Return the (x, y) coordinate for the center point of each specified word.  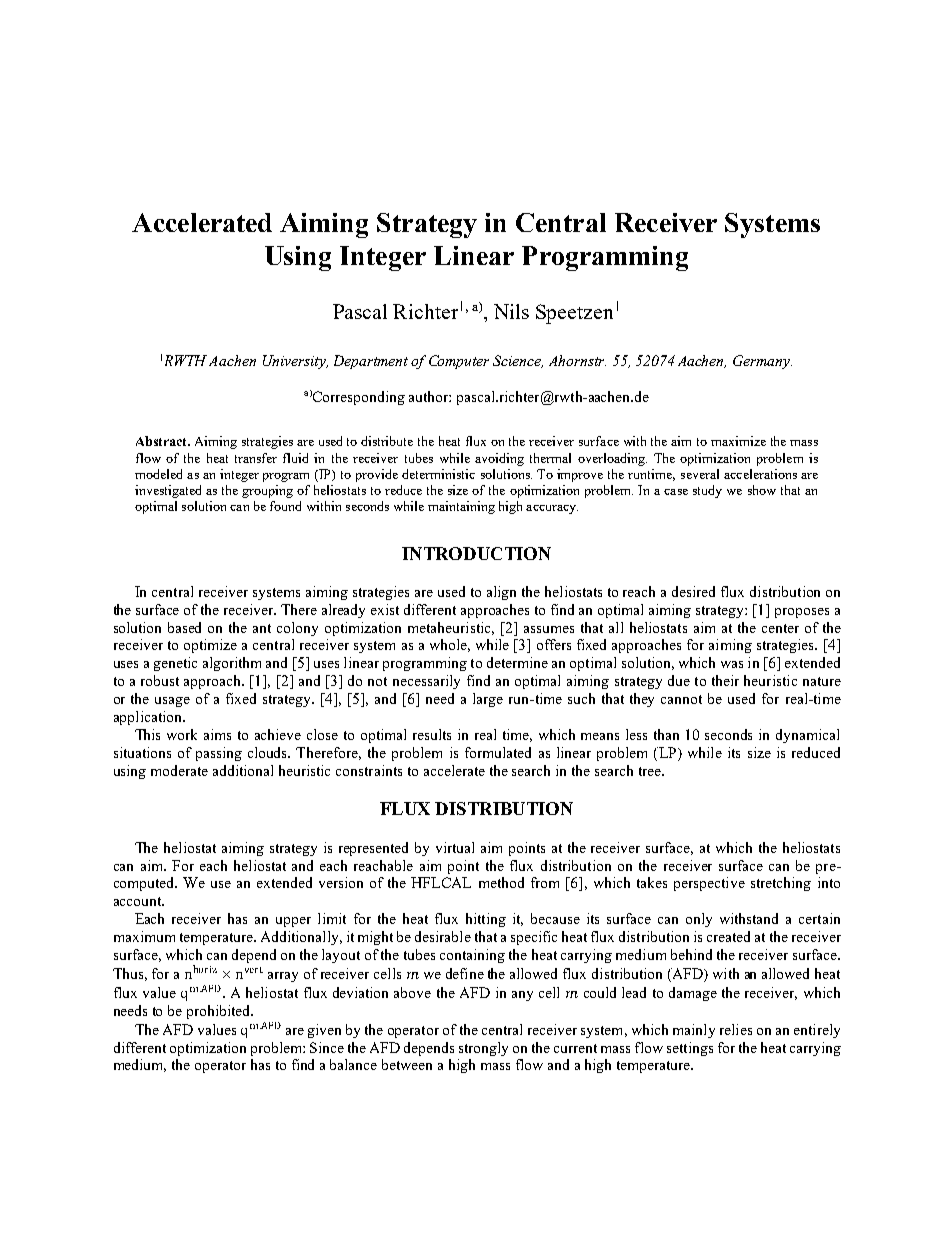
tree (651, 771)
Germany (762, 362)
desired (693, 591)
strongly (483, 1049)
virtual (455, 847)
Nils (511, 311)
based (184, 627)
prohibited (220, 1012)
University (295, 362)
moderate (179, 770)
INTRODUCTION (476, 553)
